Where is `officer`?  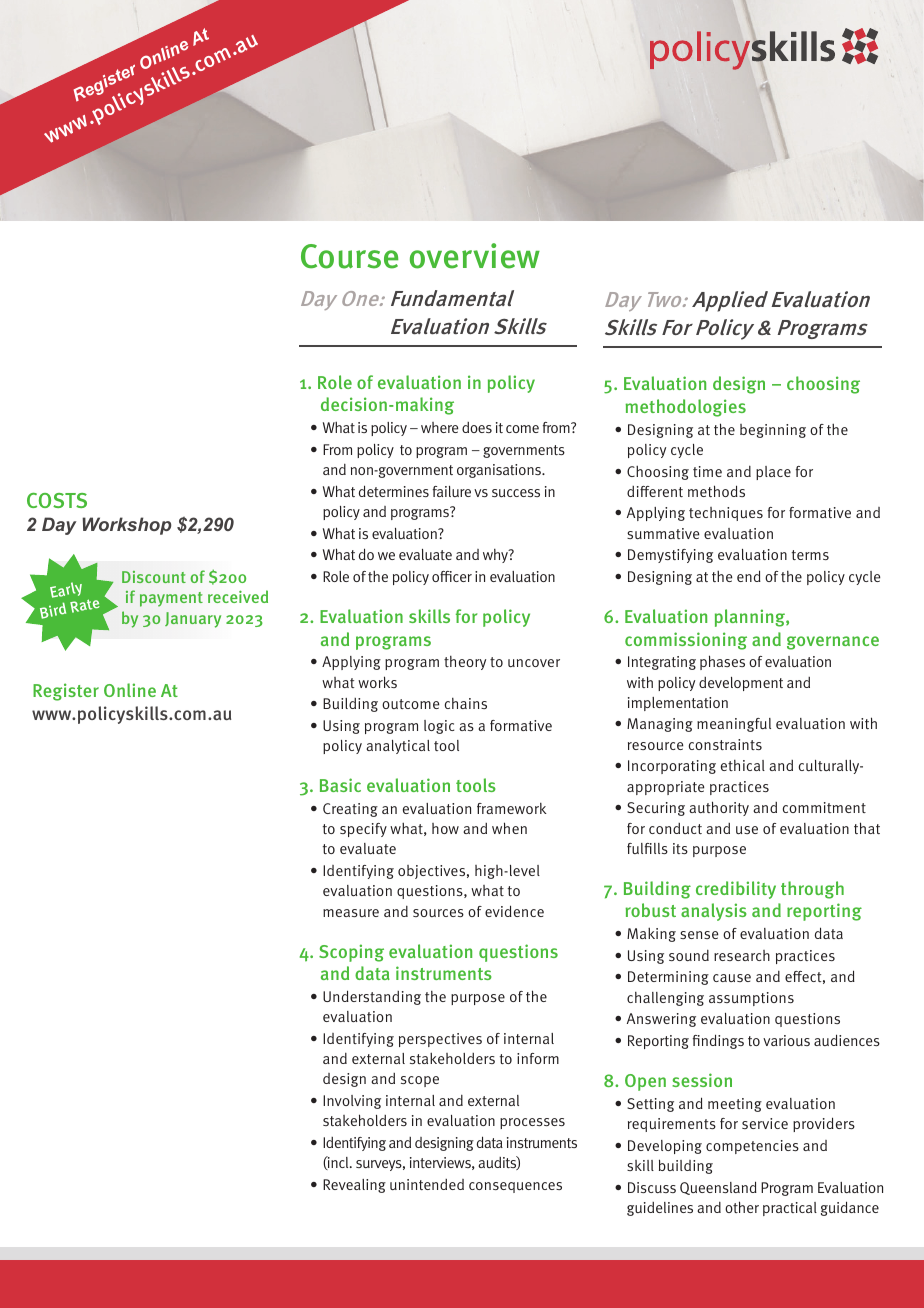
officer is located at coordinates (452, 576).
